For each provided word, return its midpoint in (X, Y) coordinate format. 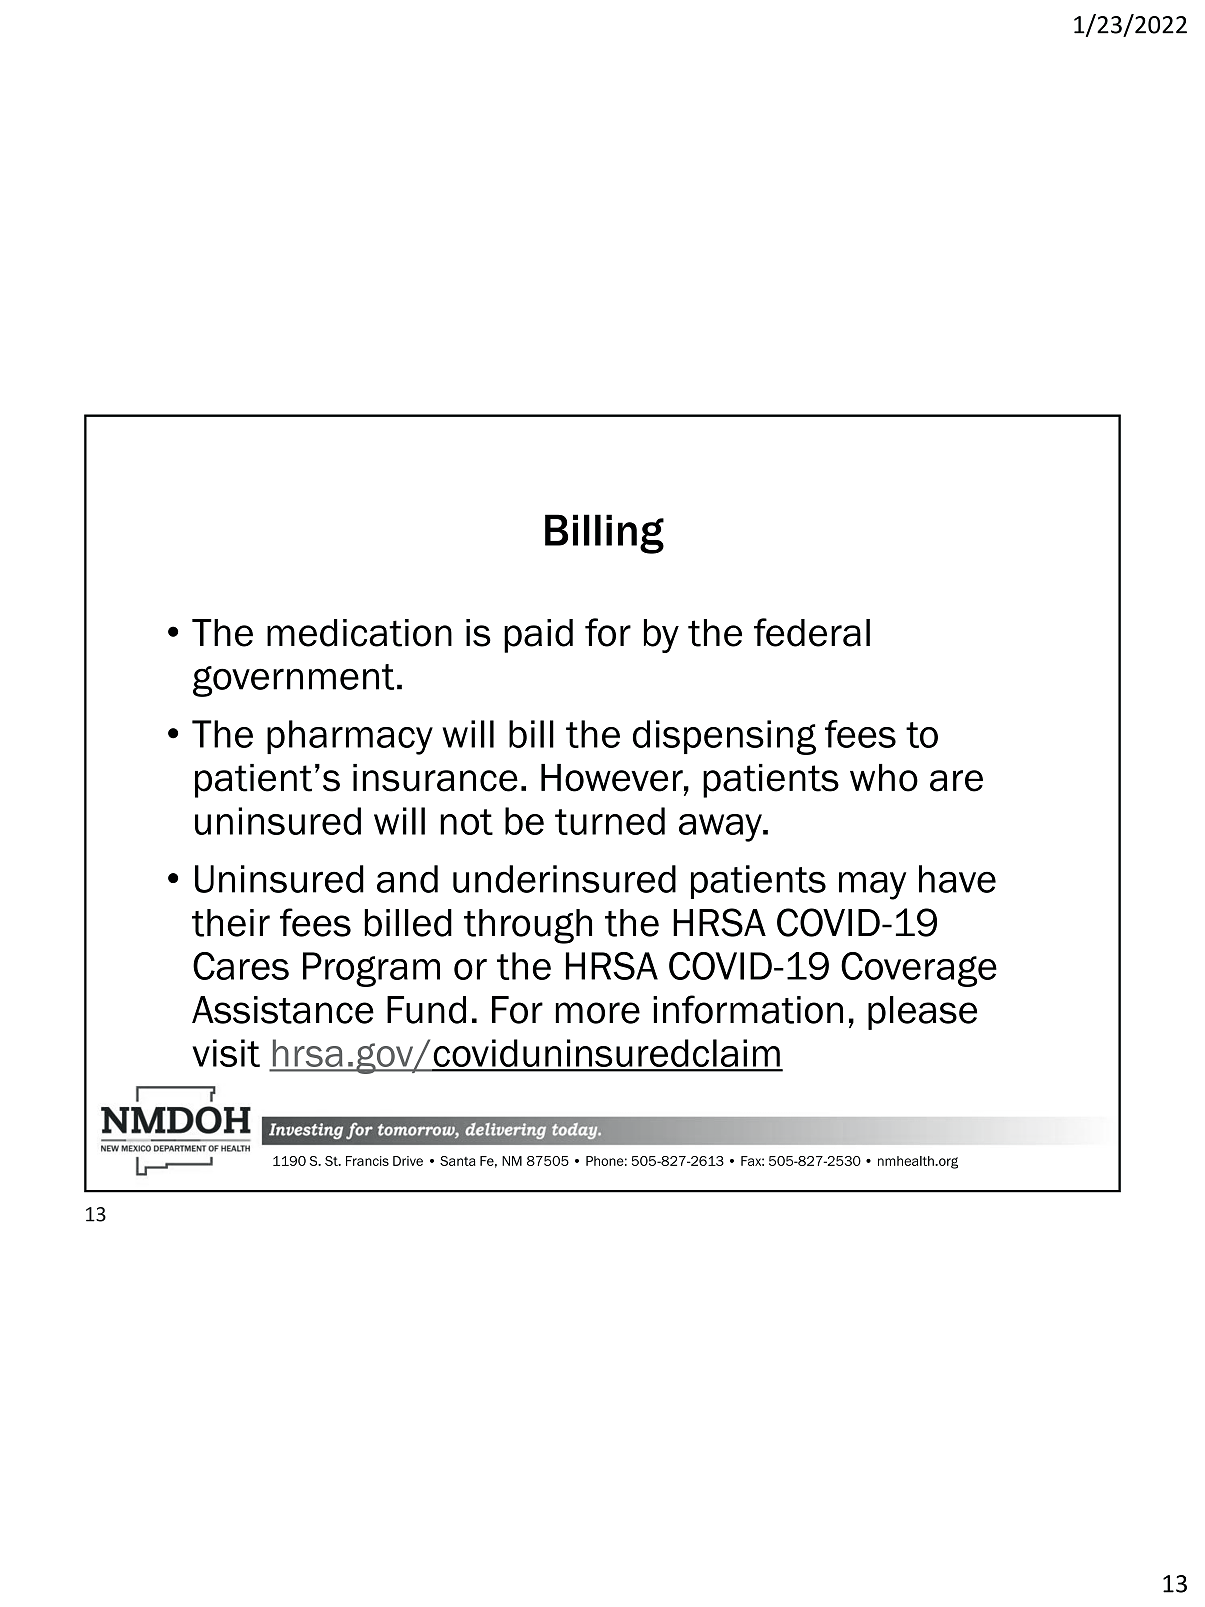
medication (359, 633)
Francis (367, 1161)
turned (610, 821)
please (922, 1013)
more (597, 1013)
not (466, 822)
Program (371, 969)
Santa (458, 1161)
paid (538, 636)
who (884, 778)
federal (812, 632)
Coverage (919, 969)
